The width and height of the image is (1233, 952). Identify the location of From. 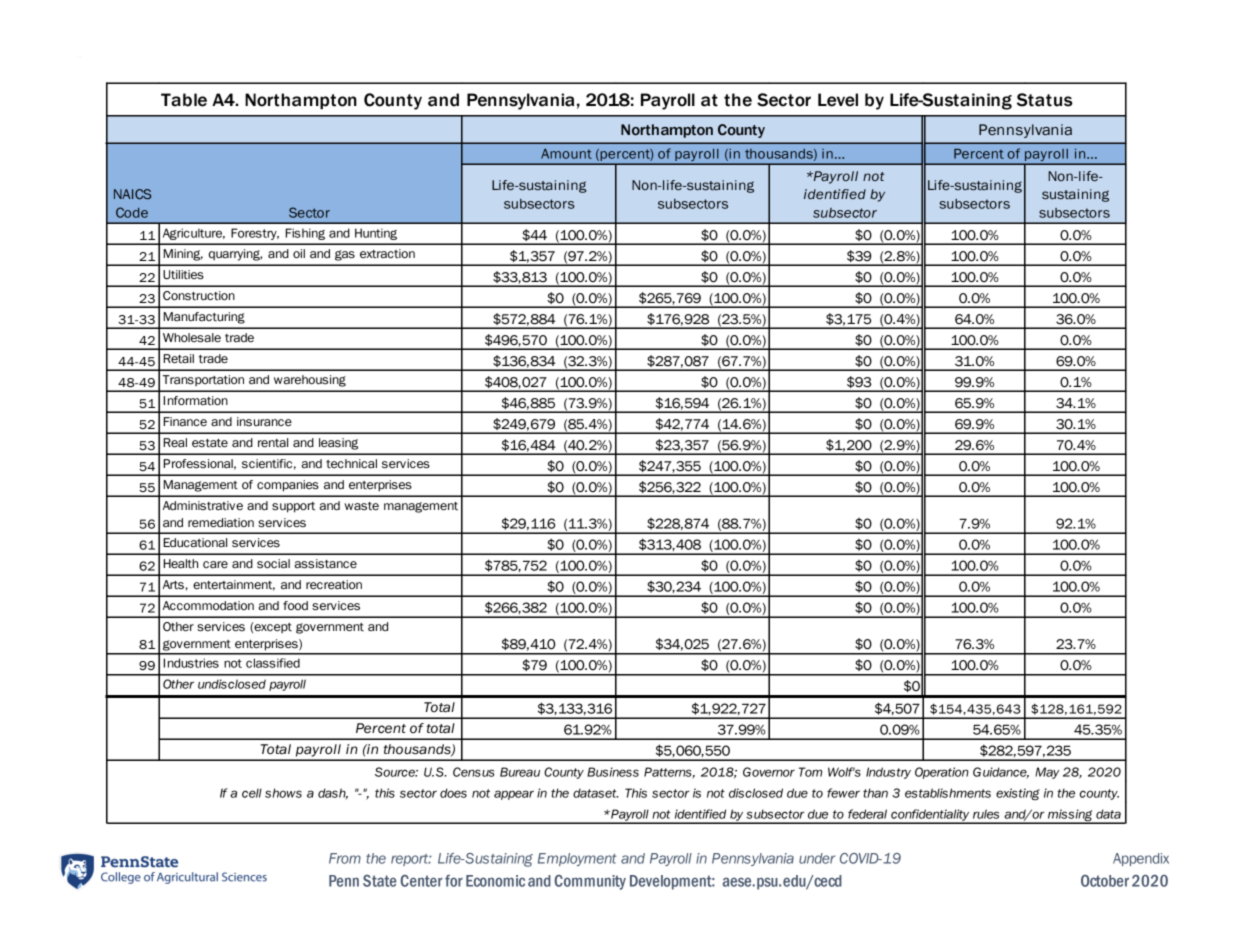
(345, 858).
